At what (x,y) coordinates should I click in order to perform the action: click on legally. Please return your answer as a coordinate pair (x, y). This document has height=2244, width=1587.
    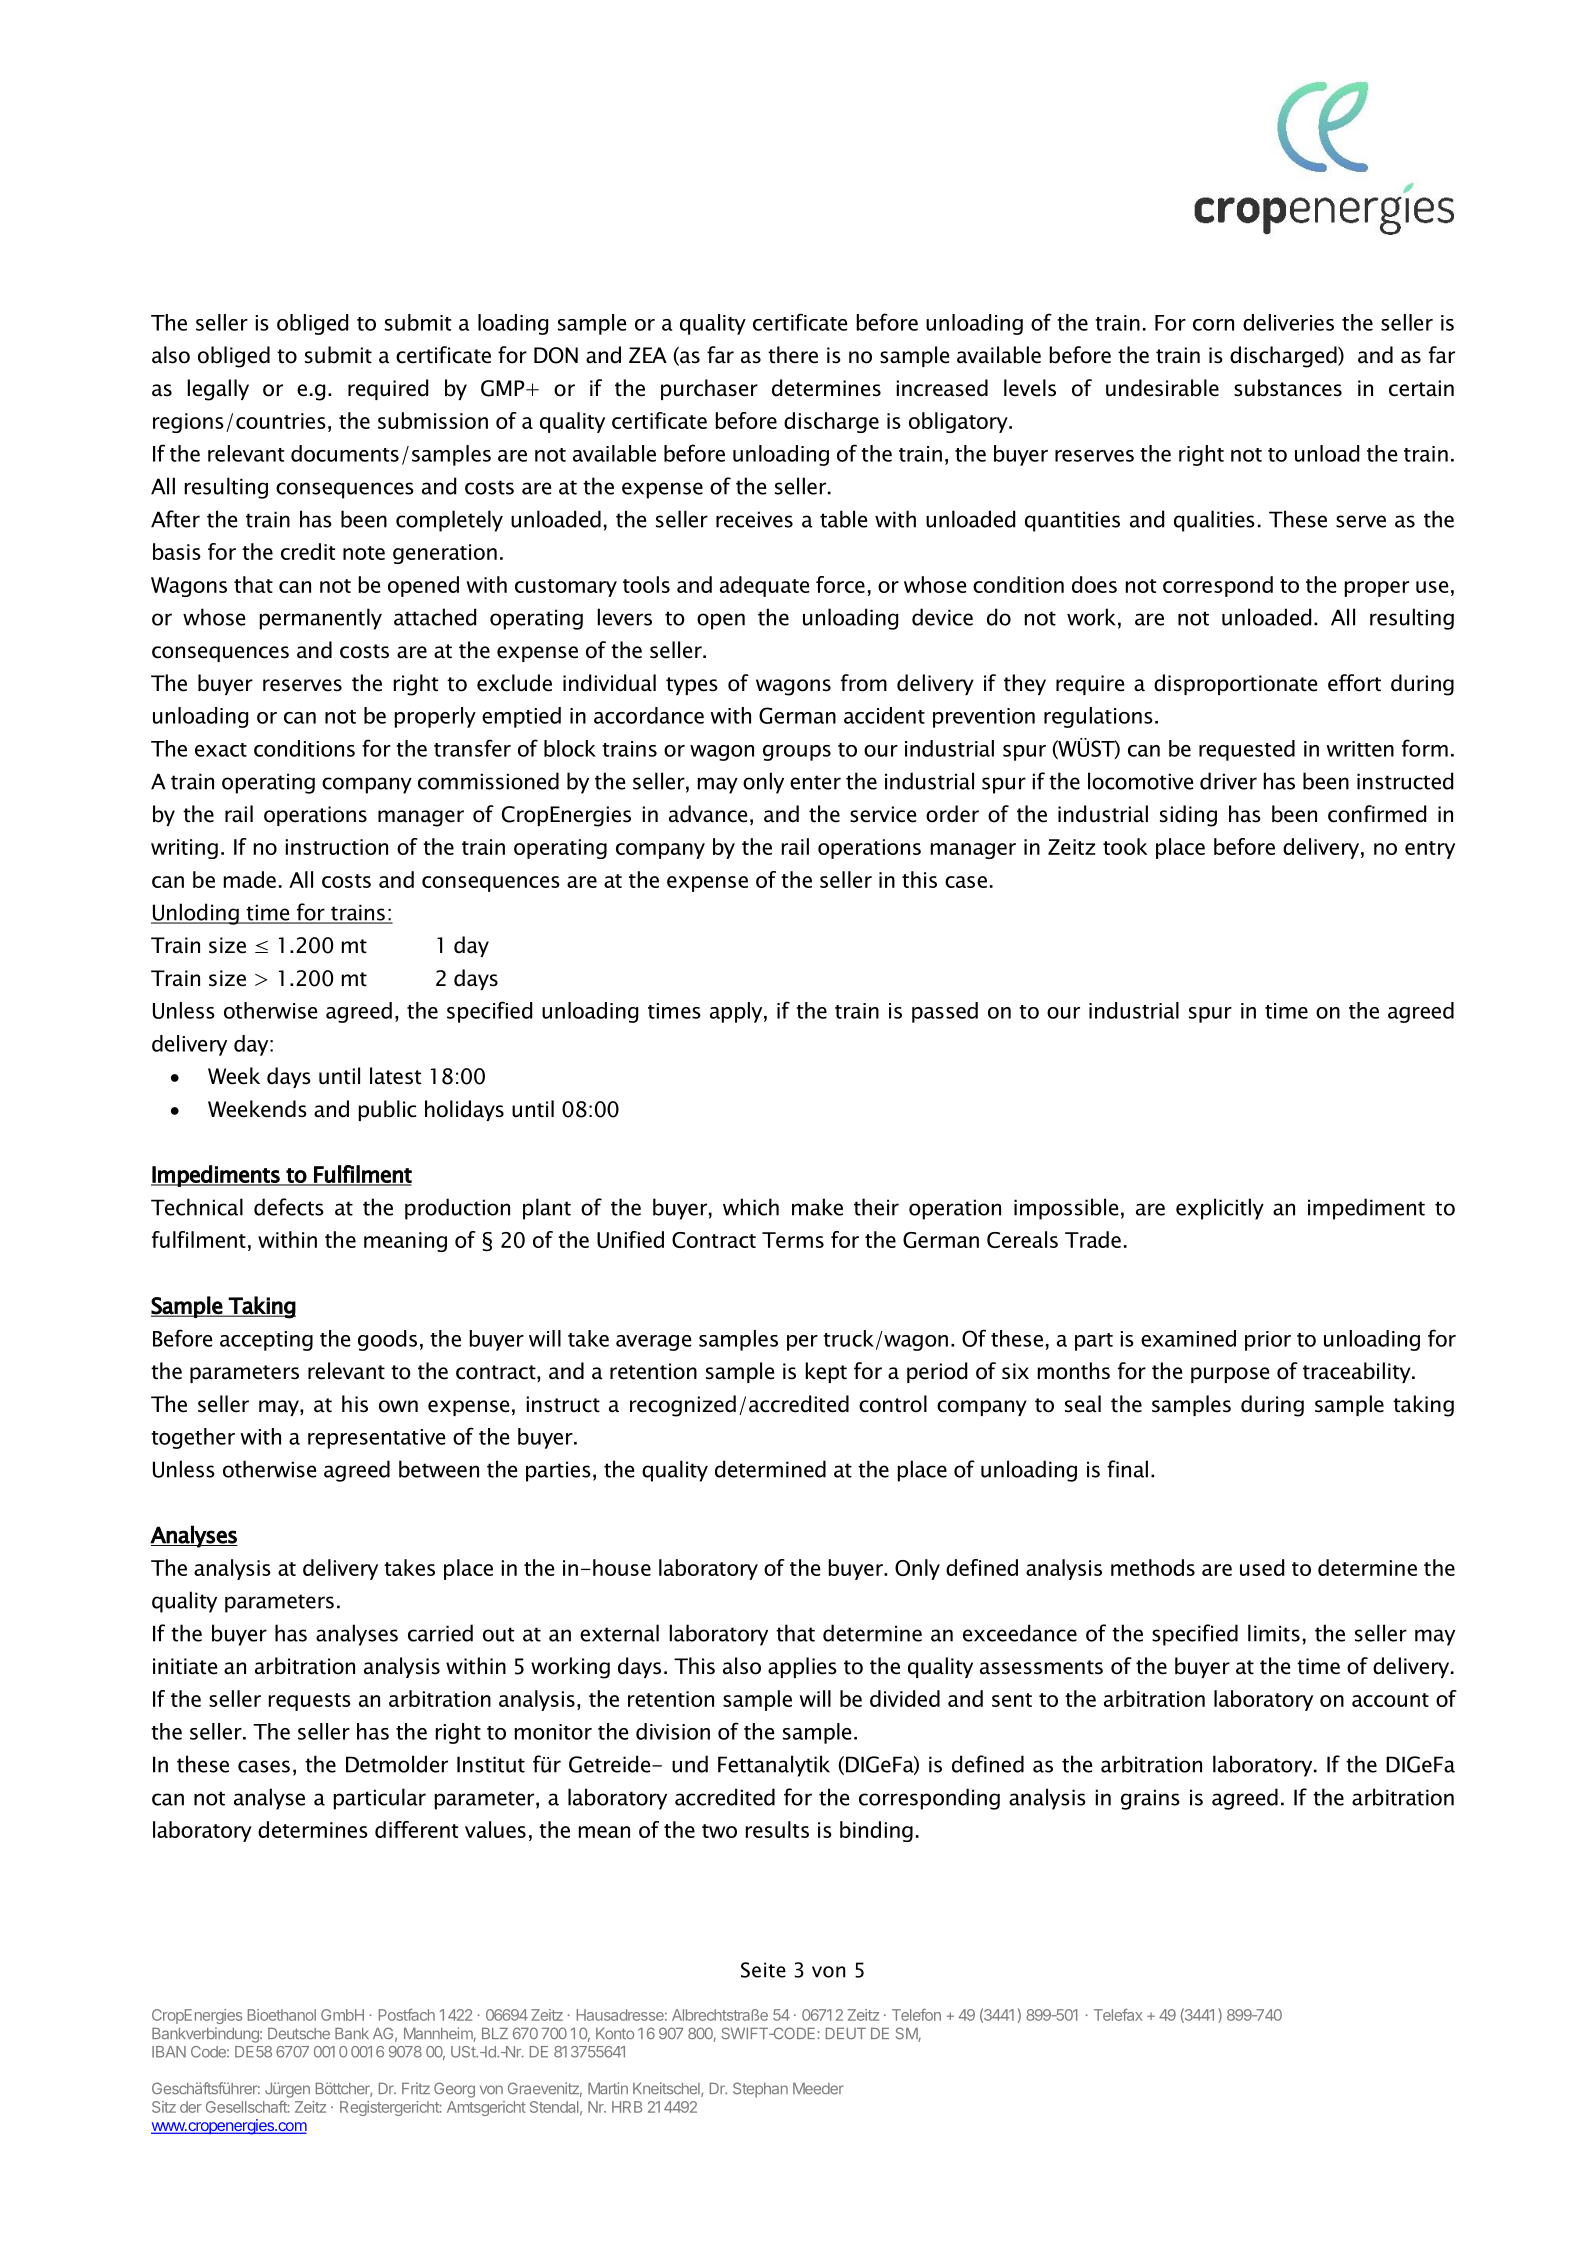
    Looking at the image, I should click on (218, 390).
